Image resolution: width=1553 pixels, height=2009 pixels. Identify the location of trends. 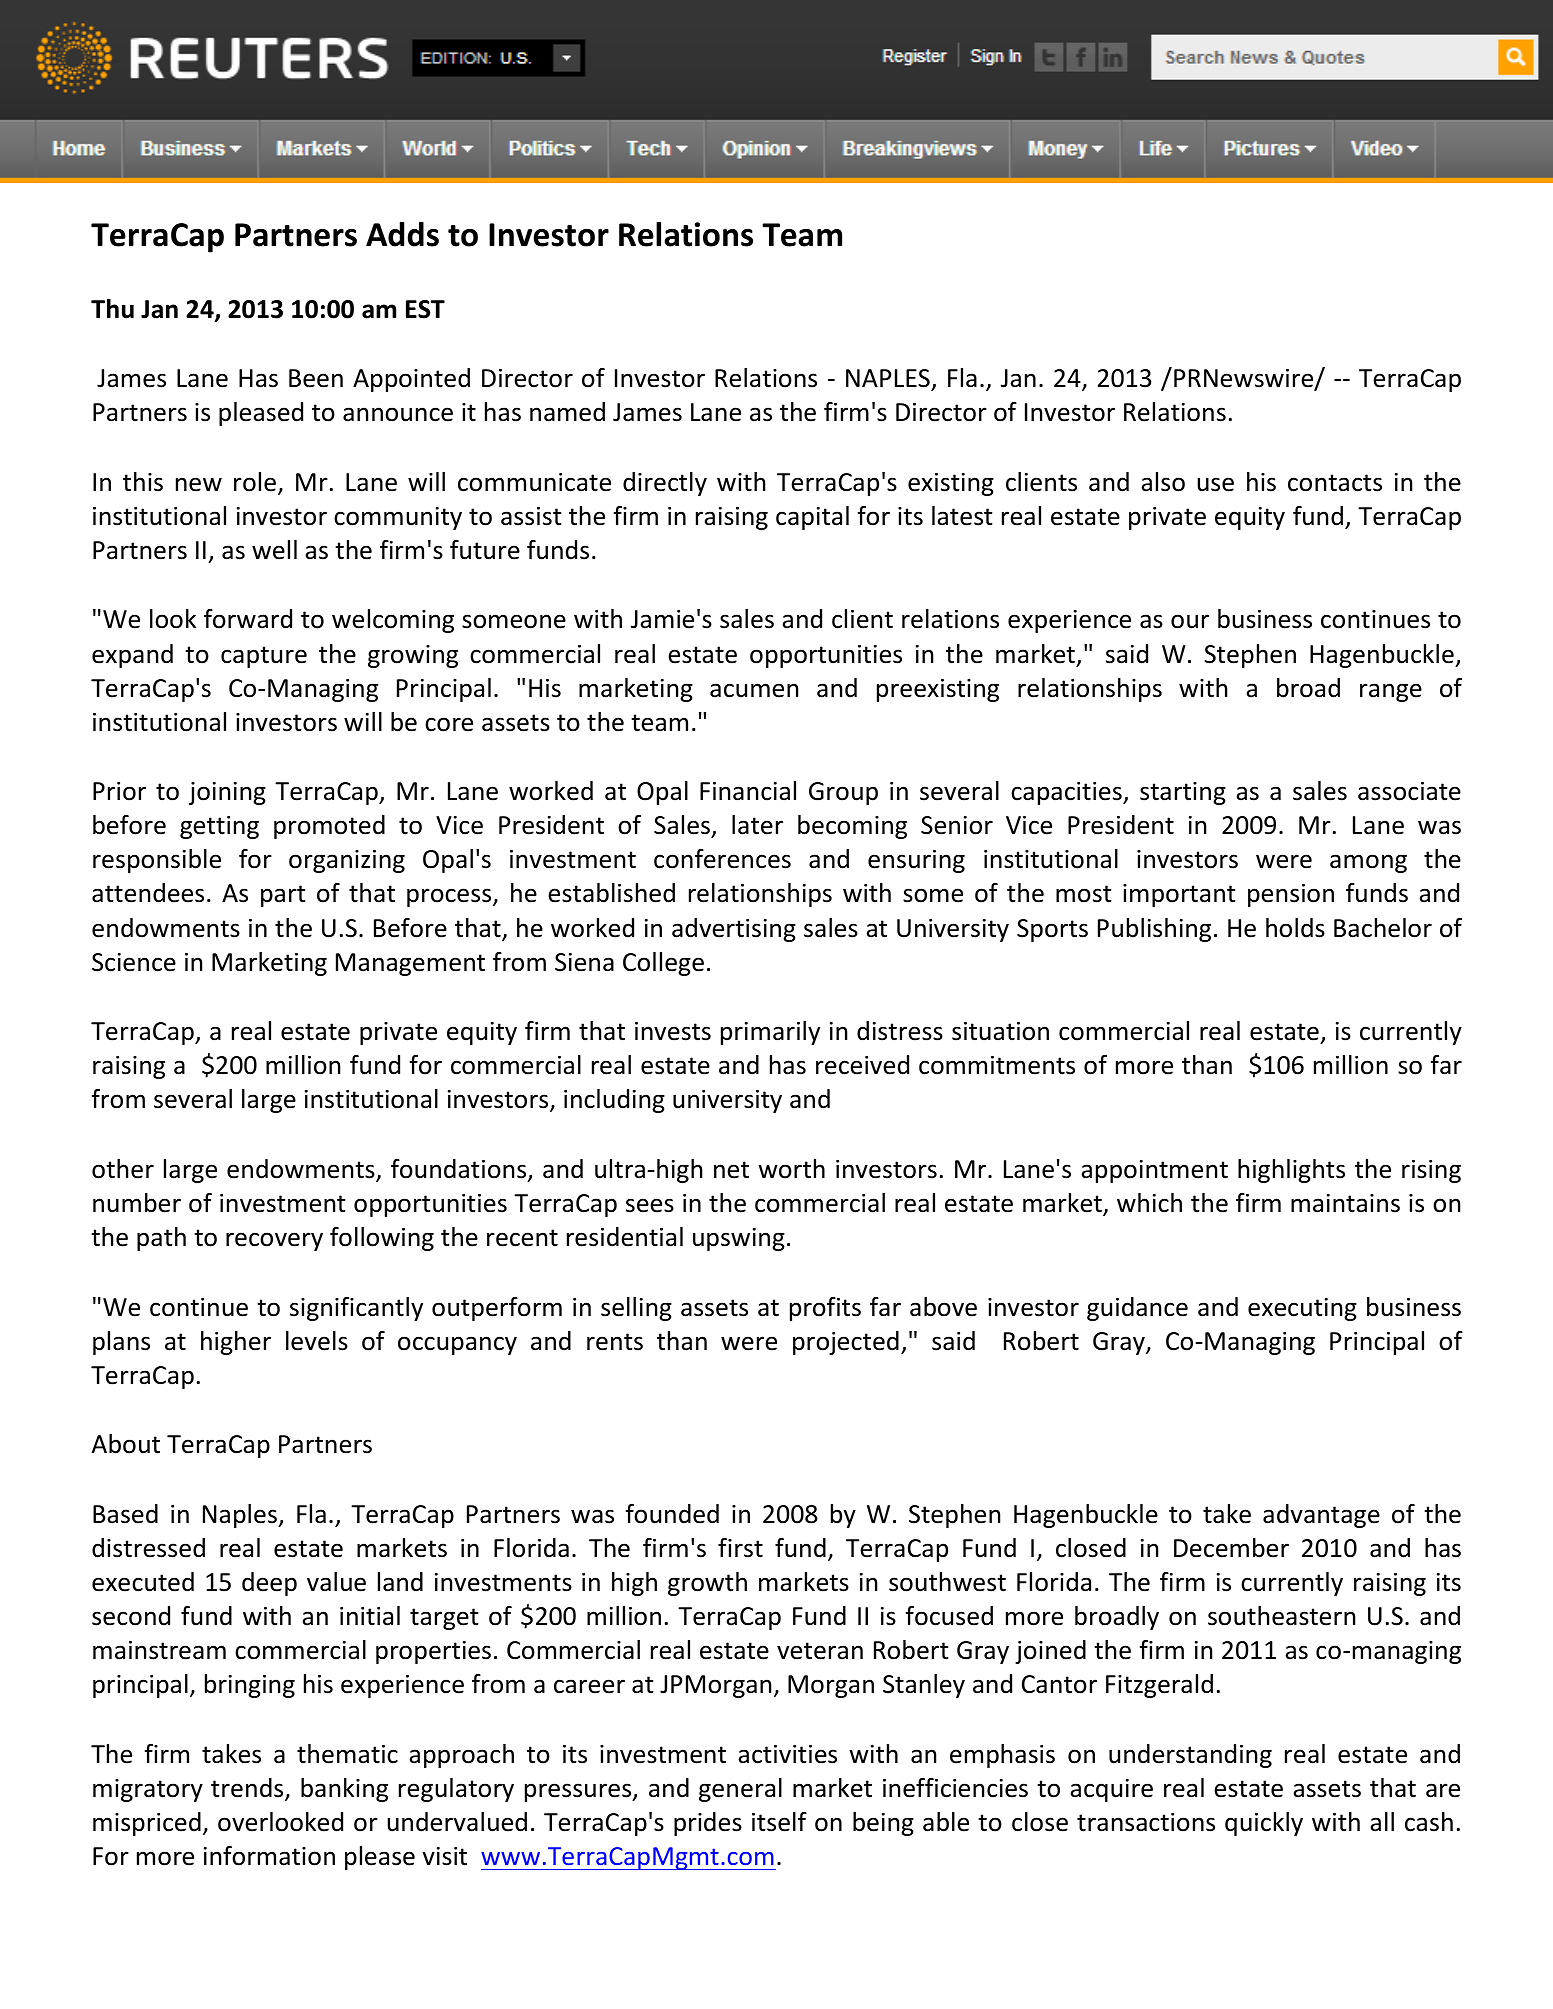
(248, 1789).
